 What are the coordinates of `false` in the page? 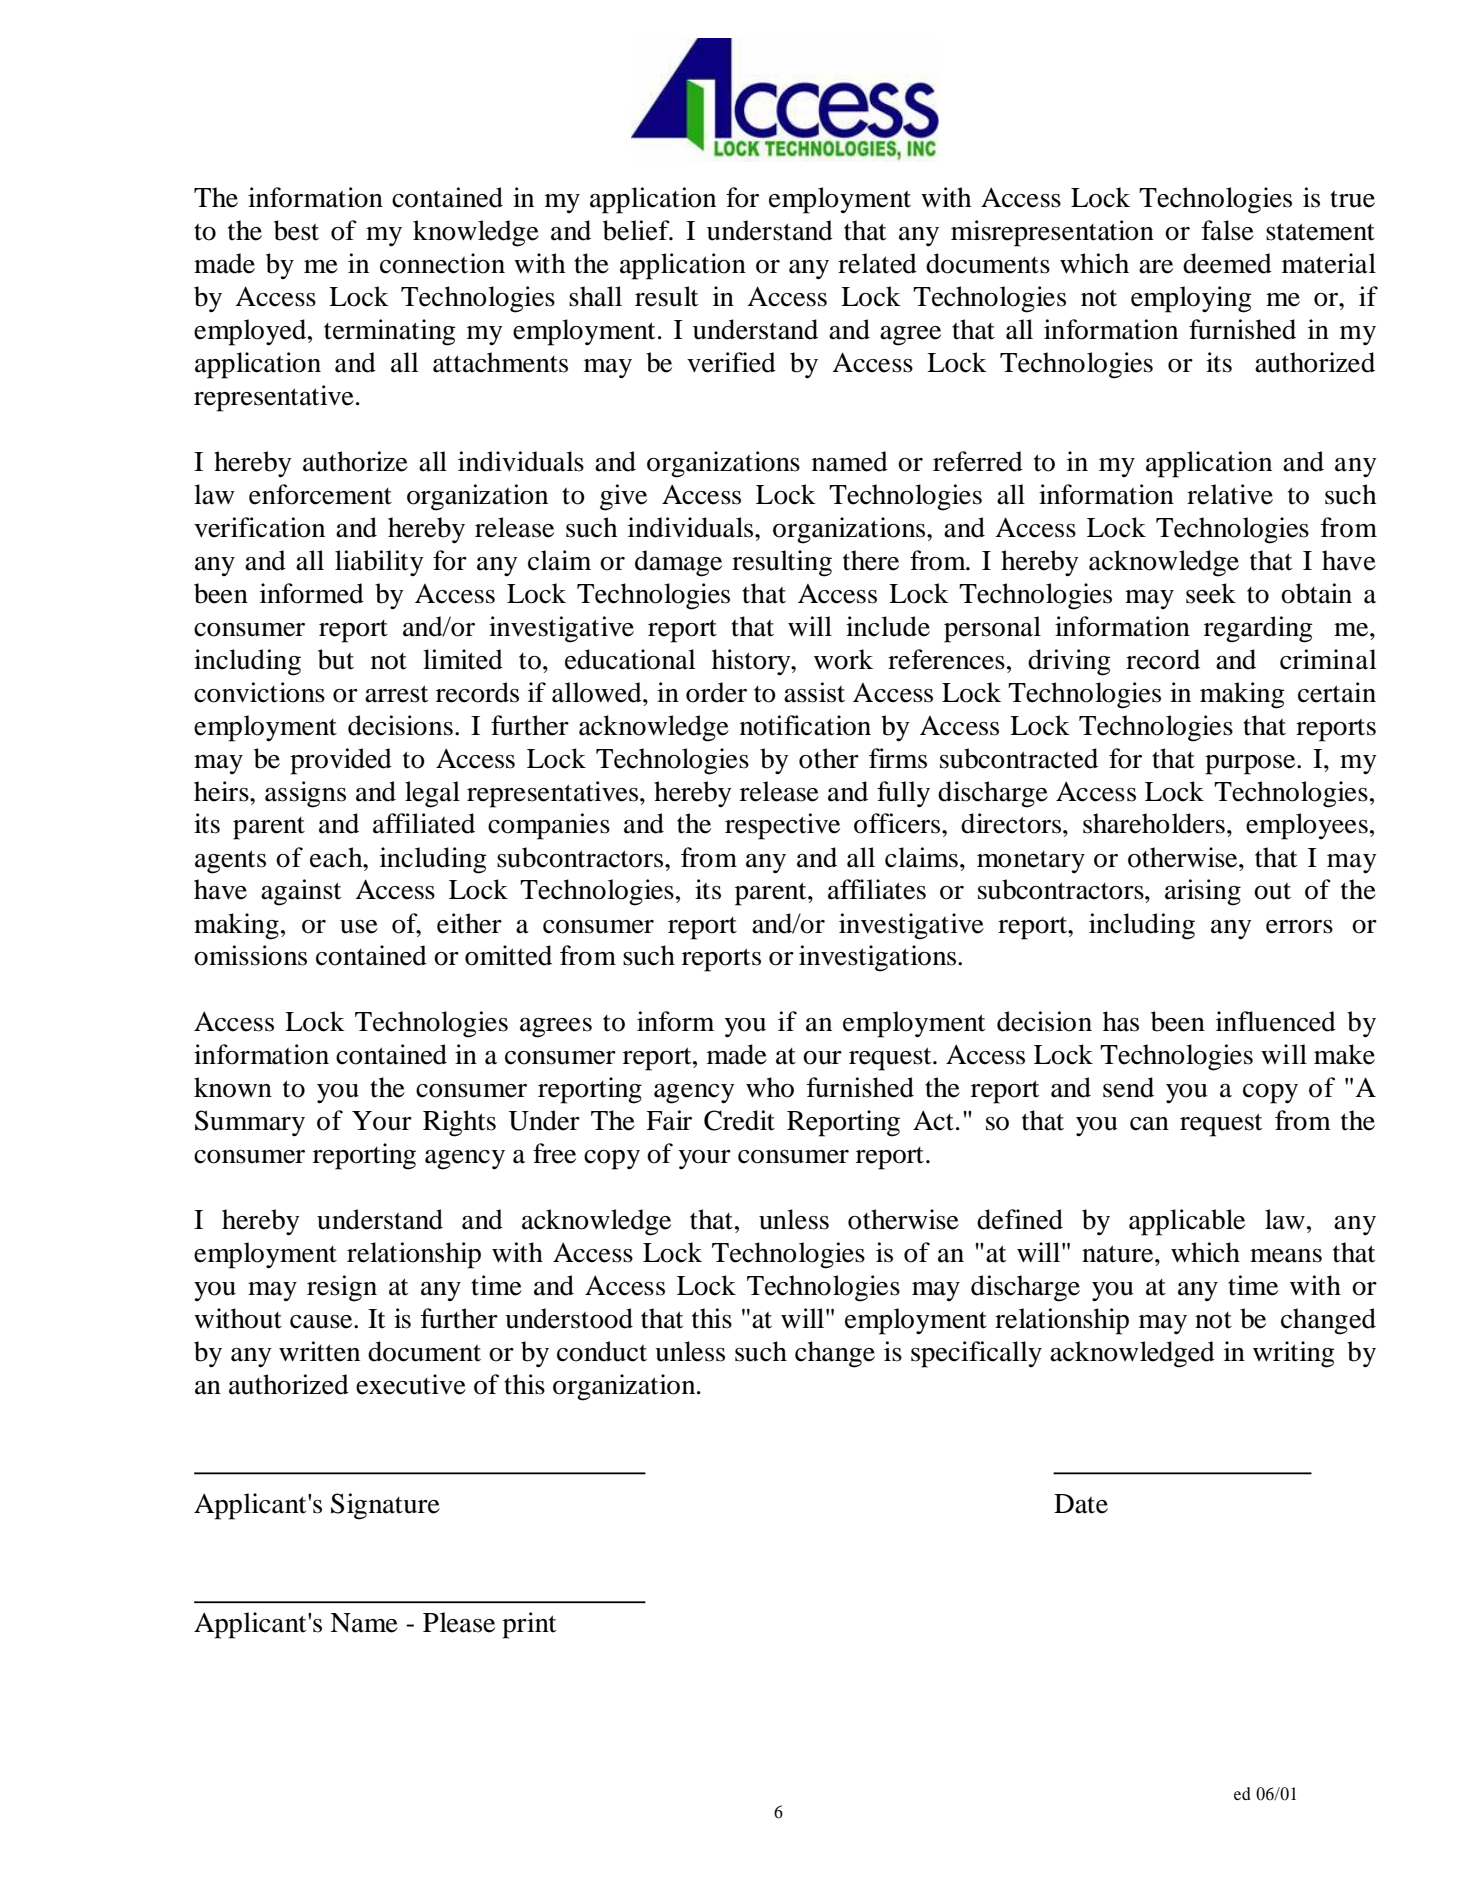 It's located at (1228, 230).
